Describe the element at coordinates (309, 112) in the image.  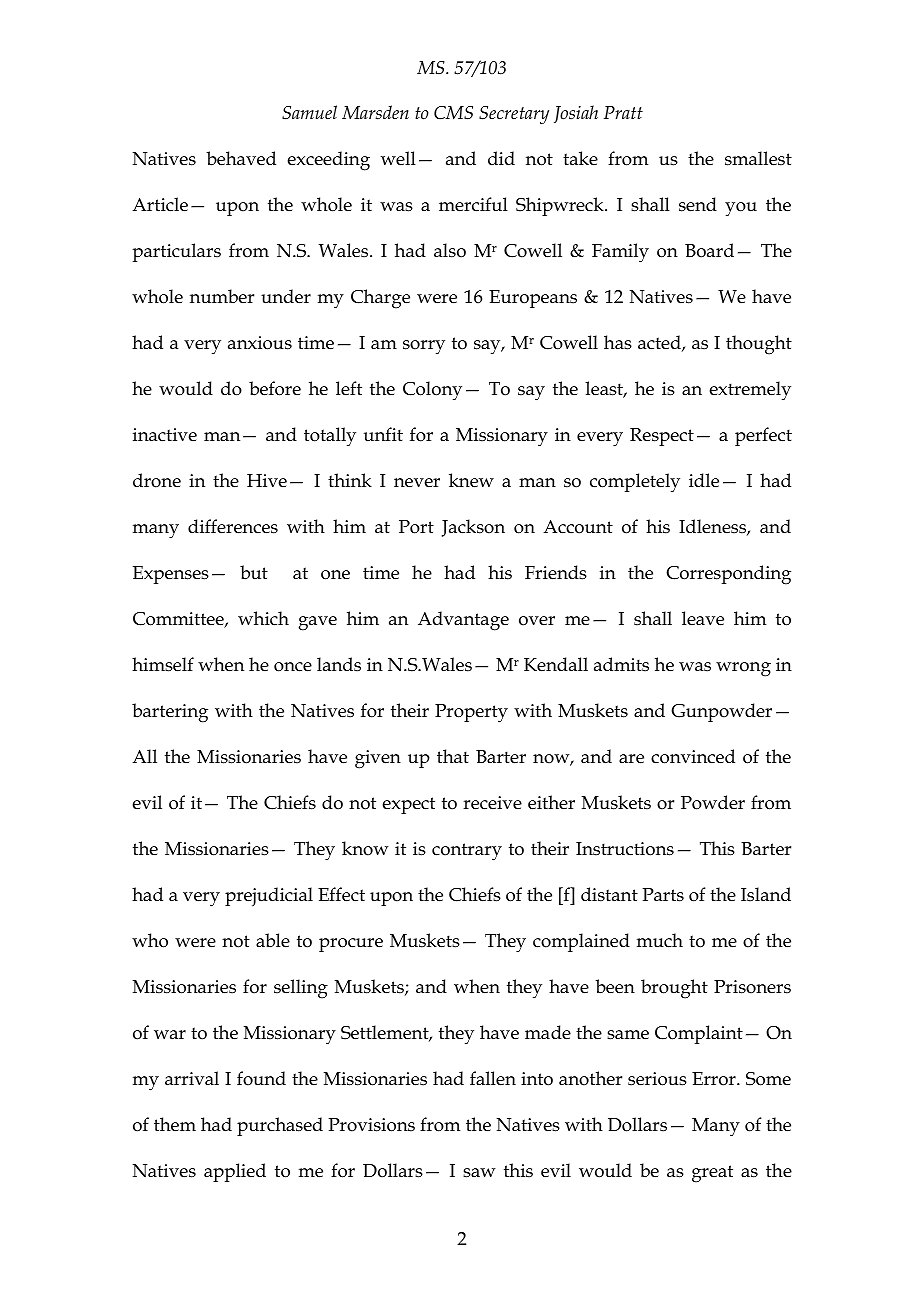
I see `Samuel` at that location.
